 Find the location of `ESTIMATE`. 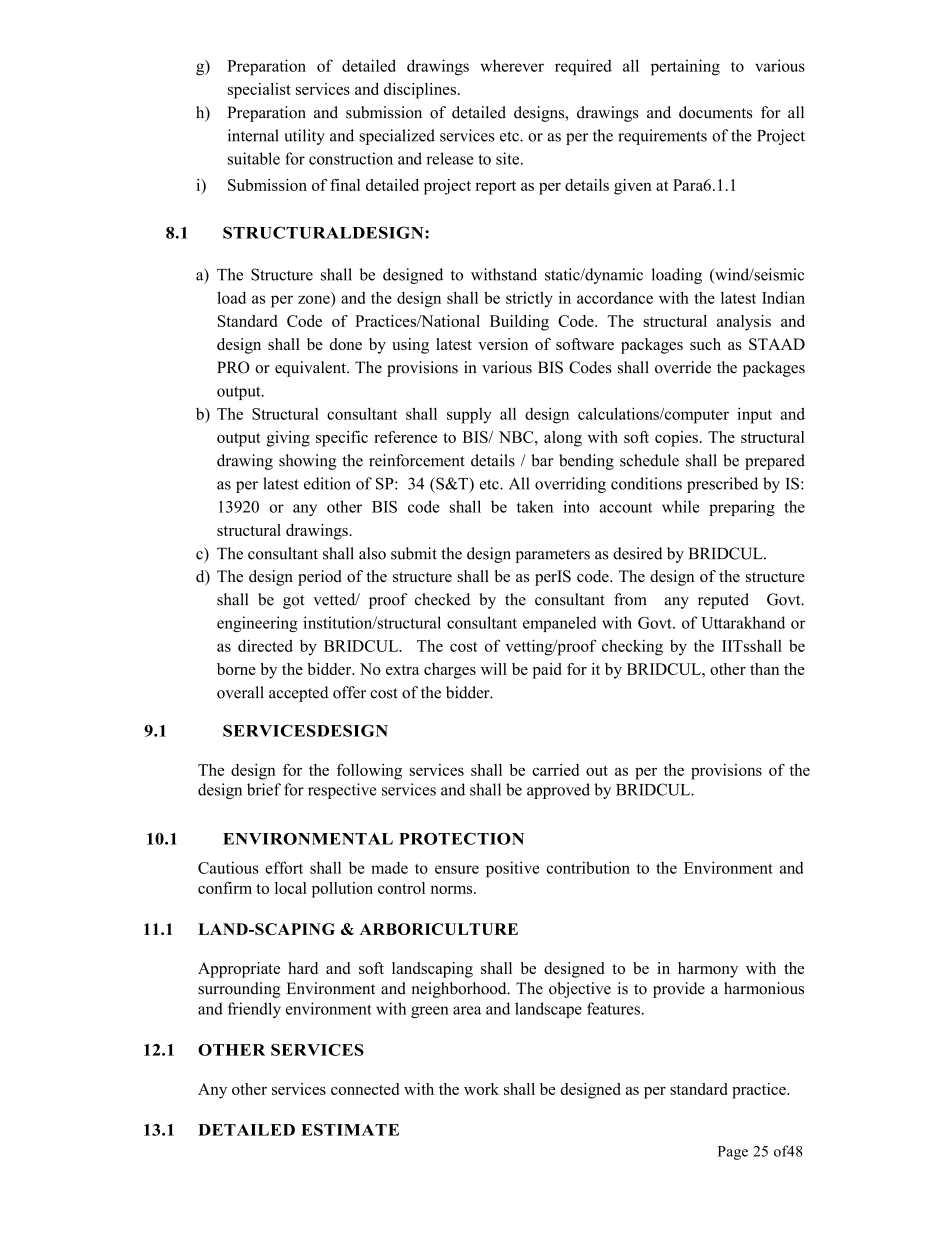

ESTIMATE is located at coordinates (350, 1130).
